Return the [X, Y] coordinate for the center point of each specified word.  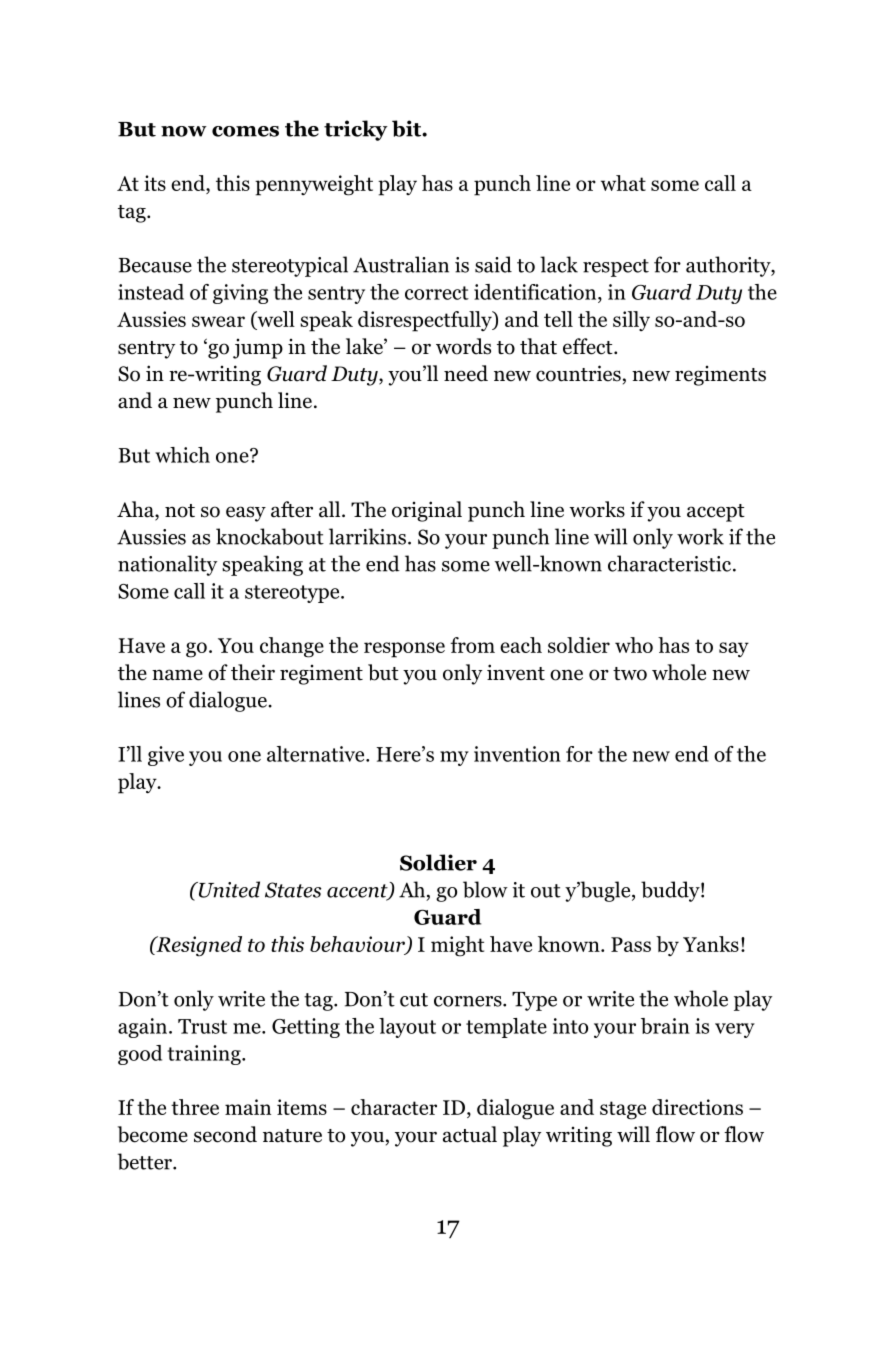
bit [407, 128]
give [166, 756]
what [623, 183]
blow [485, 889]
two [630, 674]
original [427, 511]
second [225, 1134]
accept [716, 513]
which [182, 455]
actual [470, 1134]
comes [245, 131]
